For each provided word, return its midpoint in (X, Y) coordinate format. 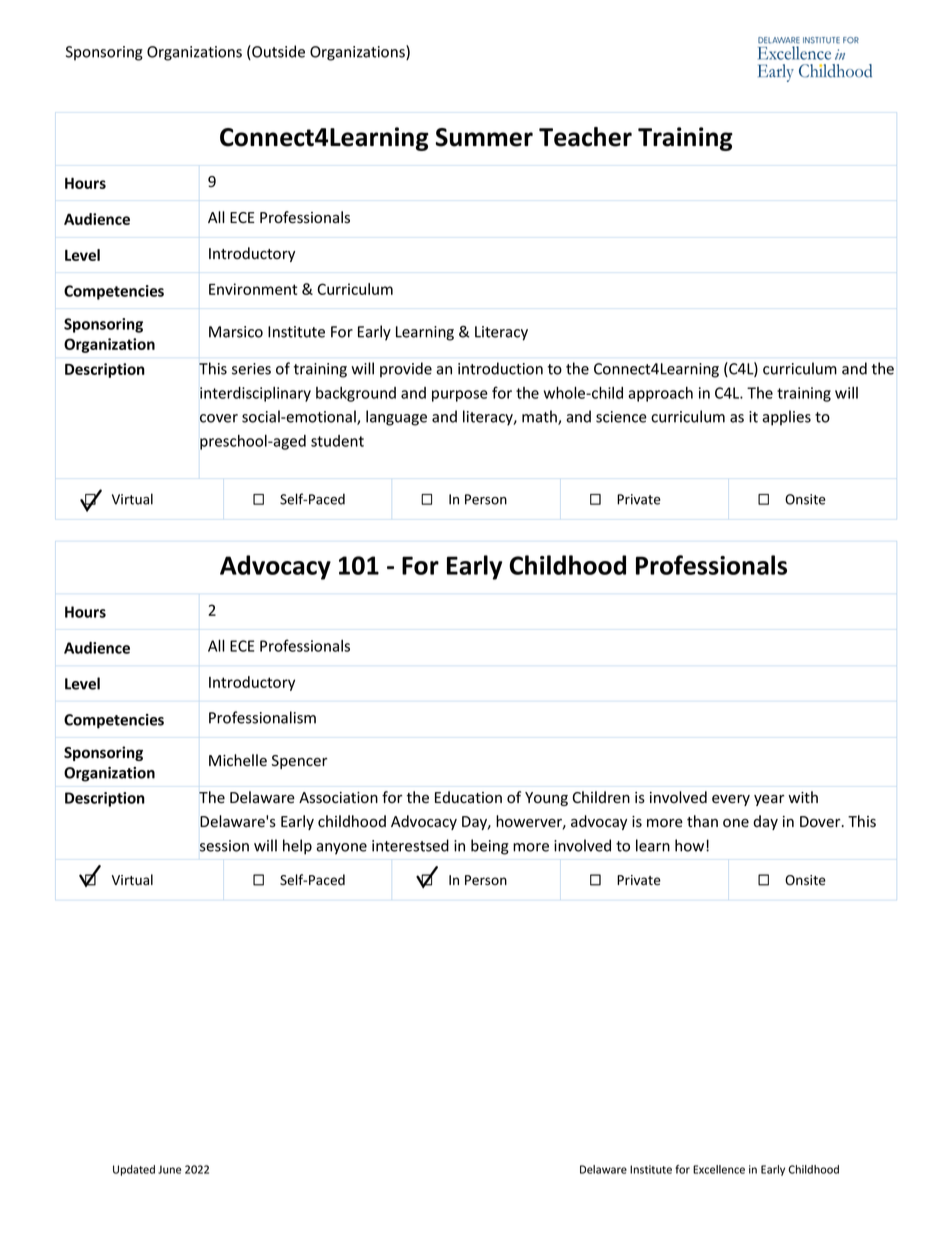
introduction (500, 368)
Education (468, 797)
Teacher (585, 137)
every (731, 800)
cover (219, 418)
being (490, 847)
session (224, 846)
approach (660, 394)
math (540, 417)
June (169, 1169)
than (702, 821)
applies (786, 418)
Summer (484, 137)
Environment (253, 289)
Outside (277, 52)
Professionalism (262, 717)
